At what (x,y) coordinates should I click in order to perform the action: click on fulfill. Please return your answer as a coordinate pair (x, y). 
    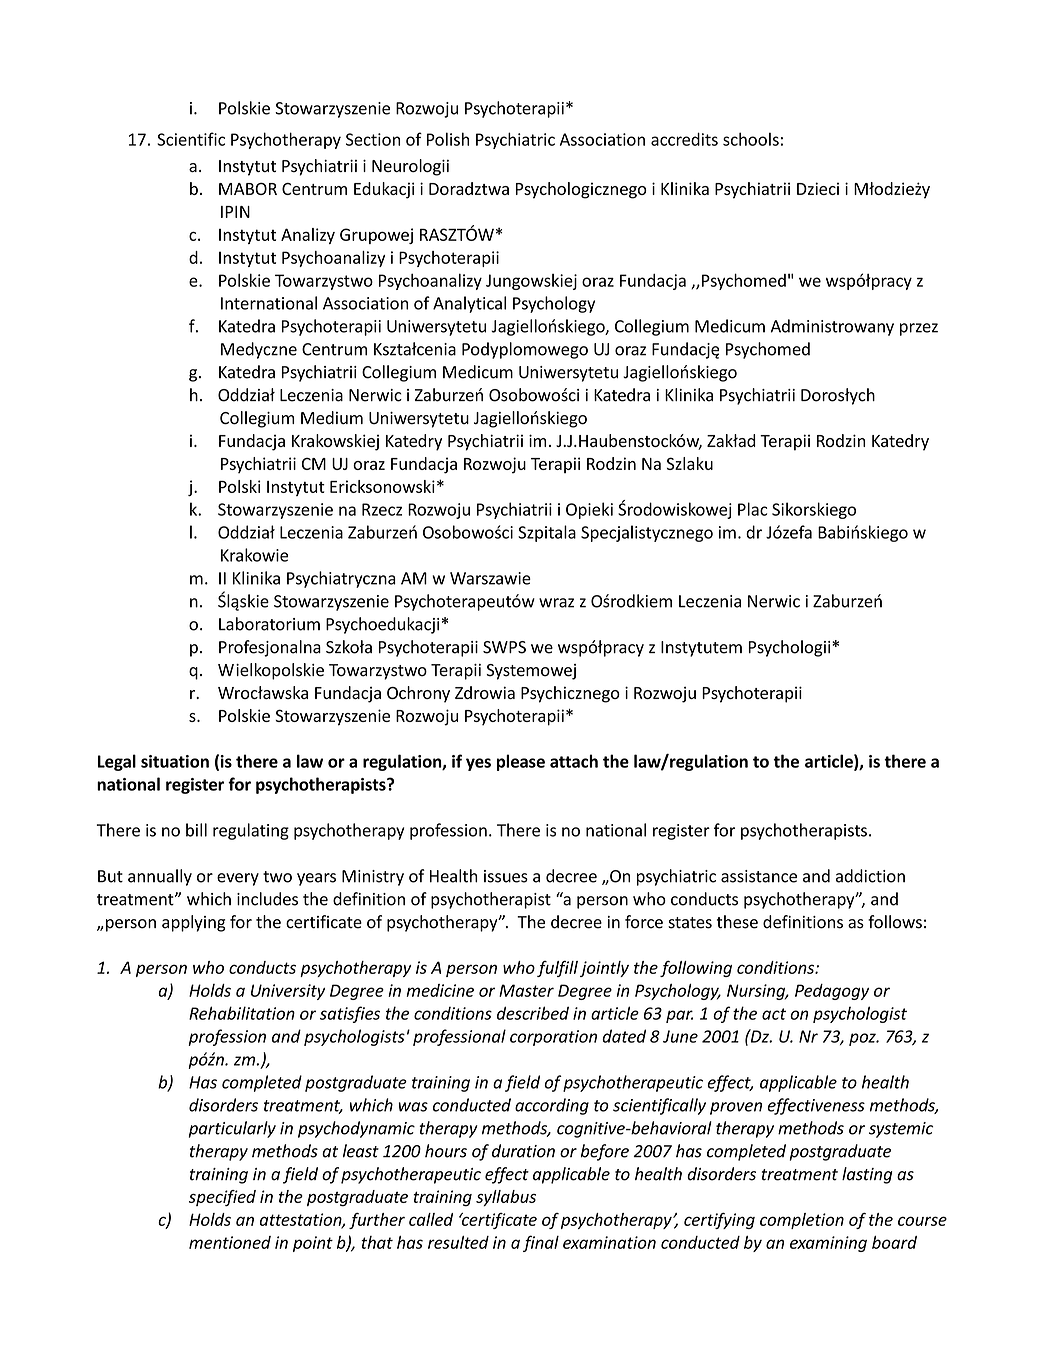
    Looking at the image, I should click on (557, 969).
